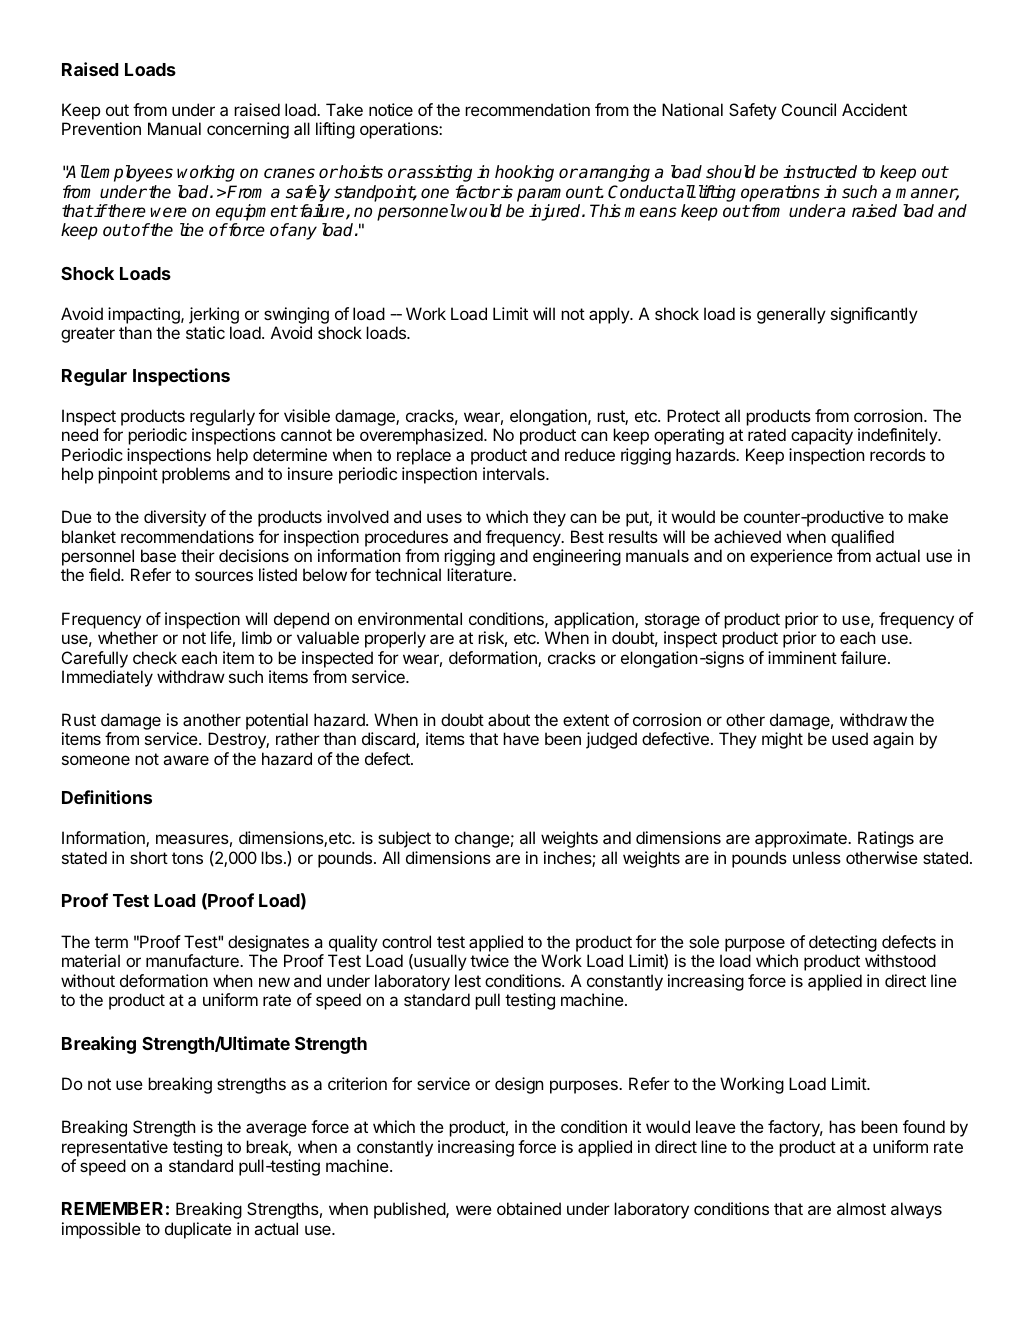  What do you see at coordinates (131, 173) in the image?
I see `employees` at bounding box center [131, 173].
